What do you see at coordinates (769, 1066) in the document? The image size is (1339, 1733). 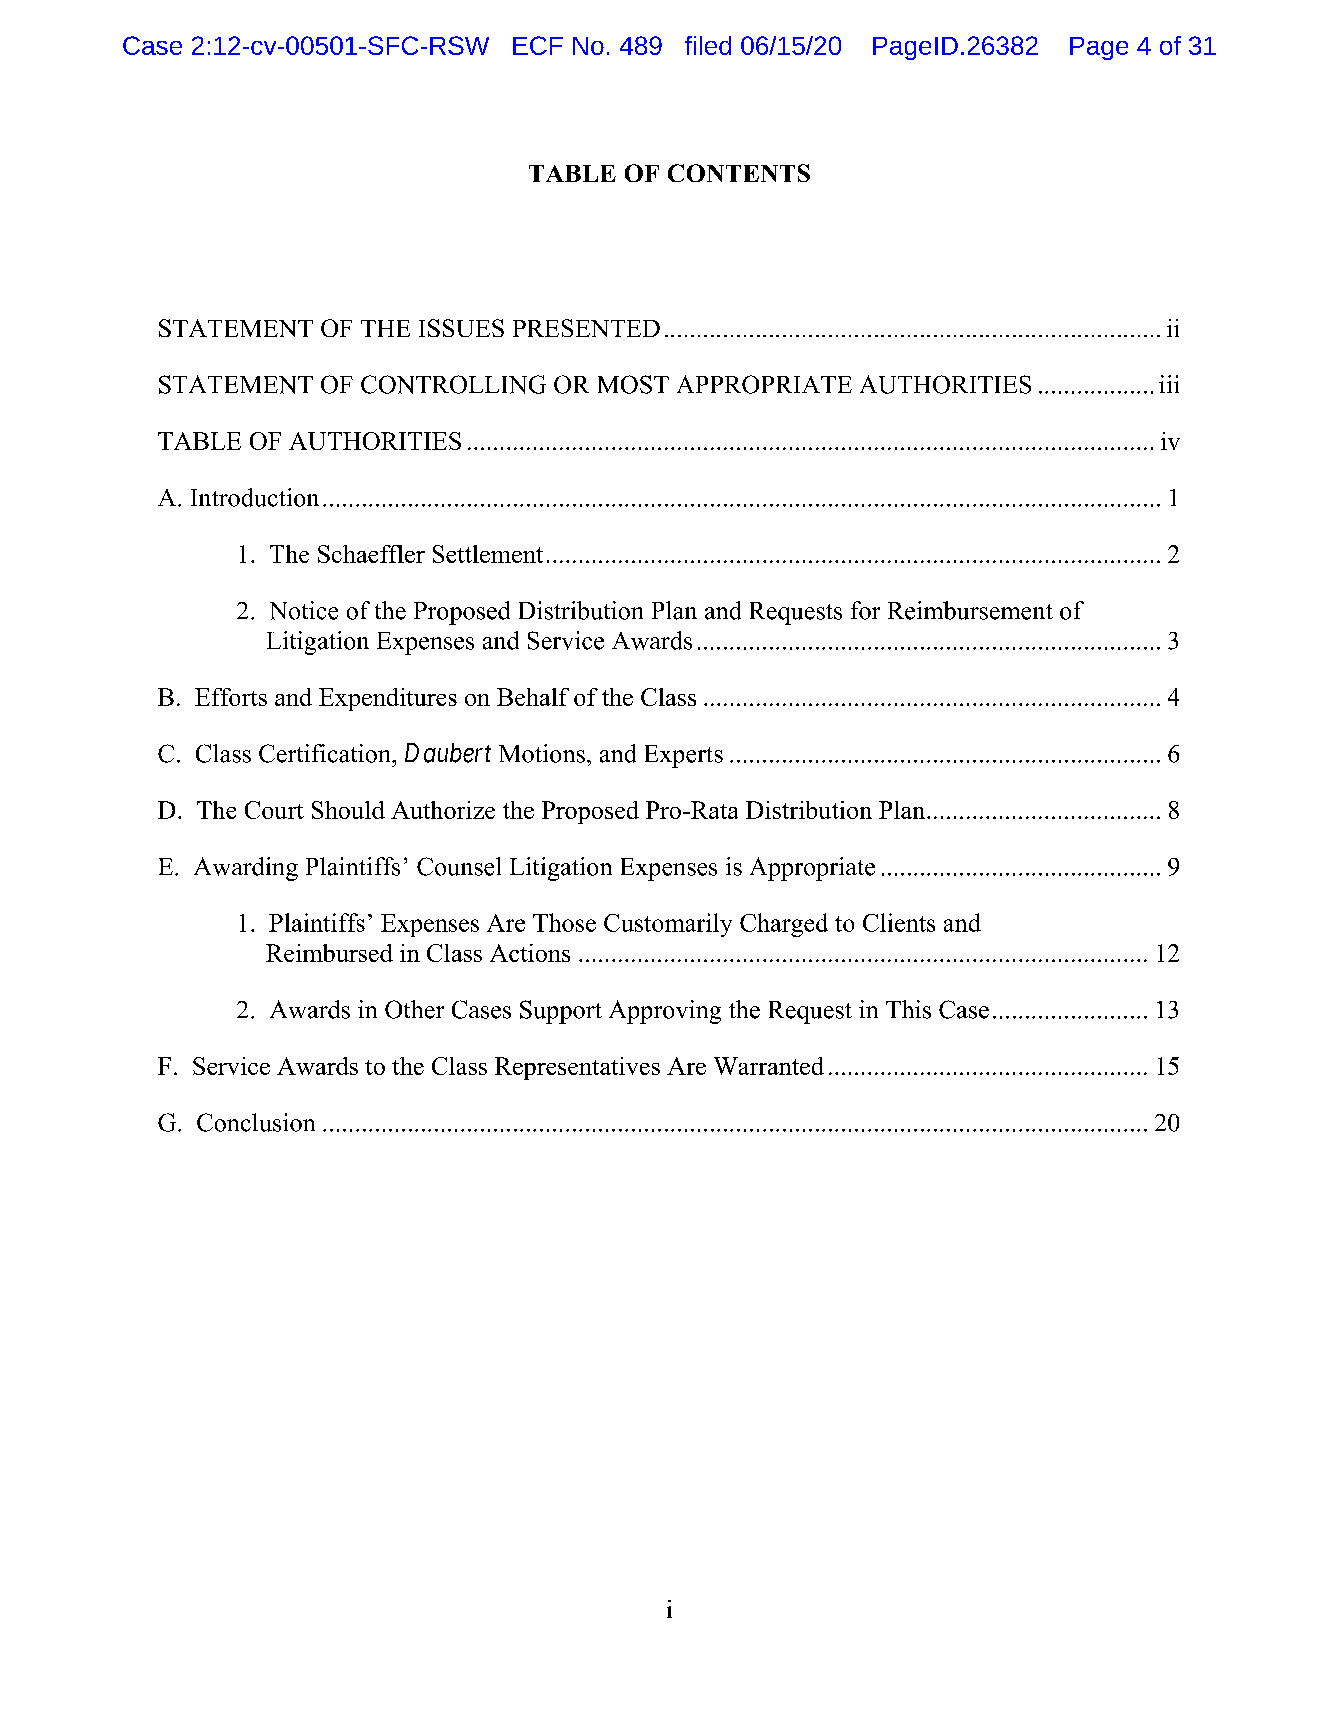 I see `Warranted` at bounding box center [769, 1066].
